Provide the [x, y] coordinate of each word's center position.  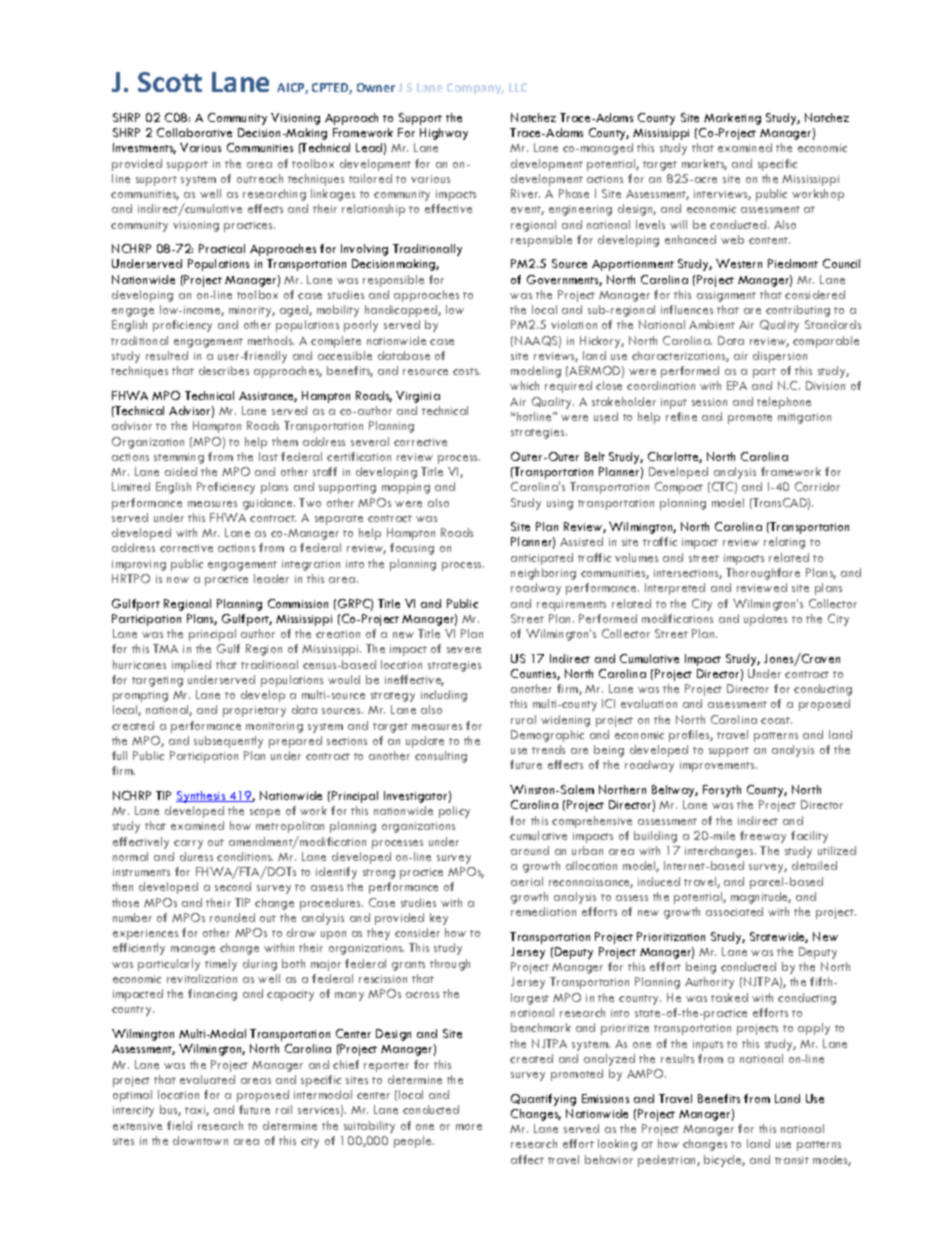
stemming [179, 458]
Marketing [732, 119]
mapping [406, 488]
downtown [200, 1140]
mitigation [804, 418]
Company [475, 88]
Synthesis [202, 797]
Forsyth [722, 791]
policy [454, 812]
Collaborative [194, 132]
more [469, 1127]
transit [792, 1160]
